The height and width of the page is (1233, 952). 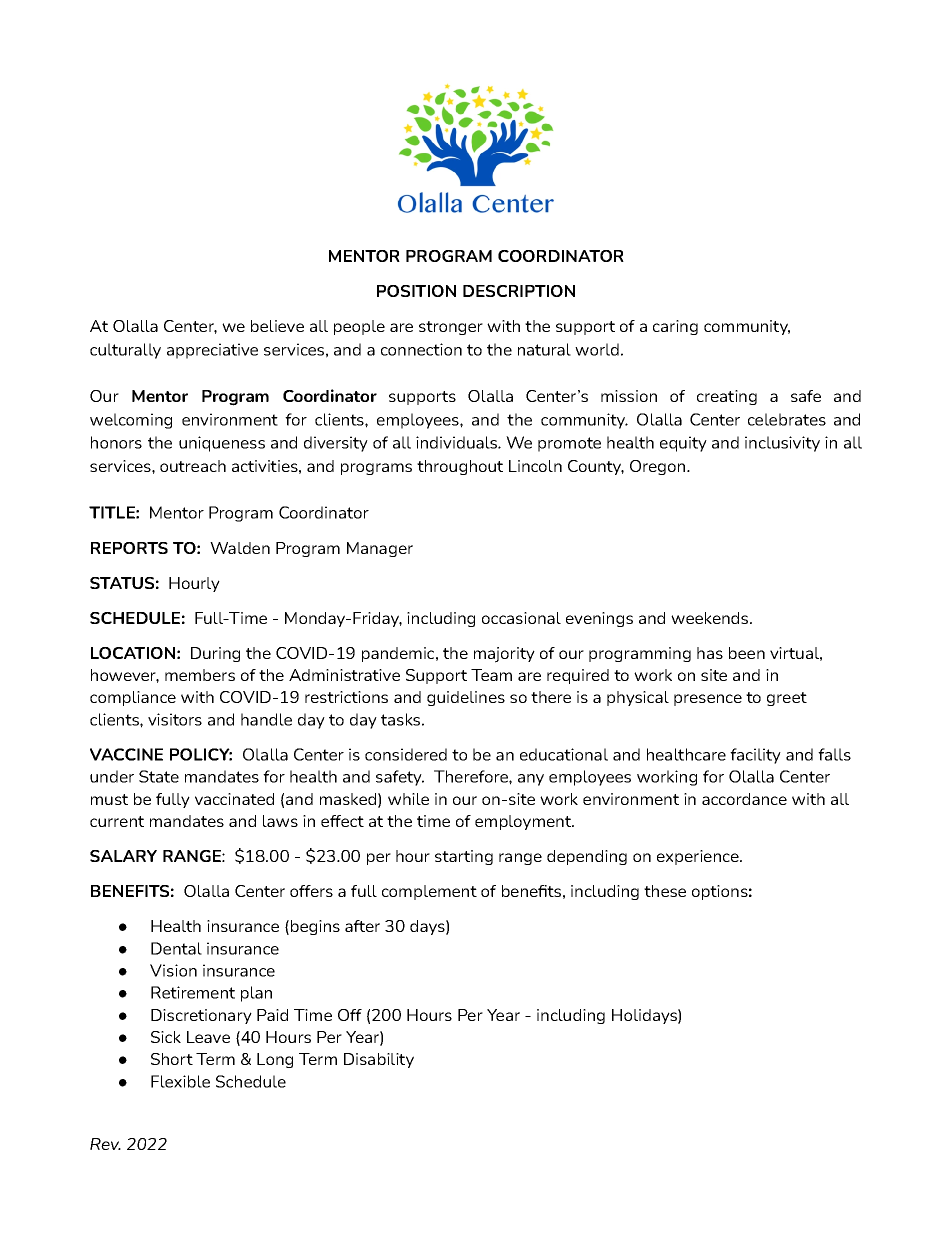 What do you see at coordinates (212, 351) in the page?
I see `appreciative` at bounding box center [212, 351].
